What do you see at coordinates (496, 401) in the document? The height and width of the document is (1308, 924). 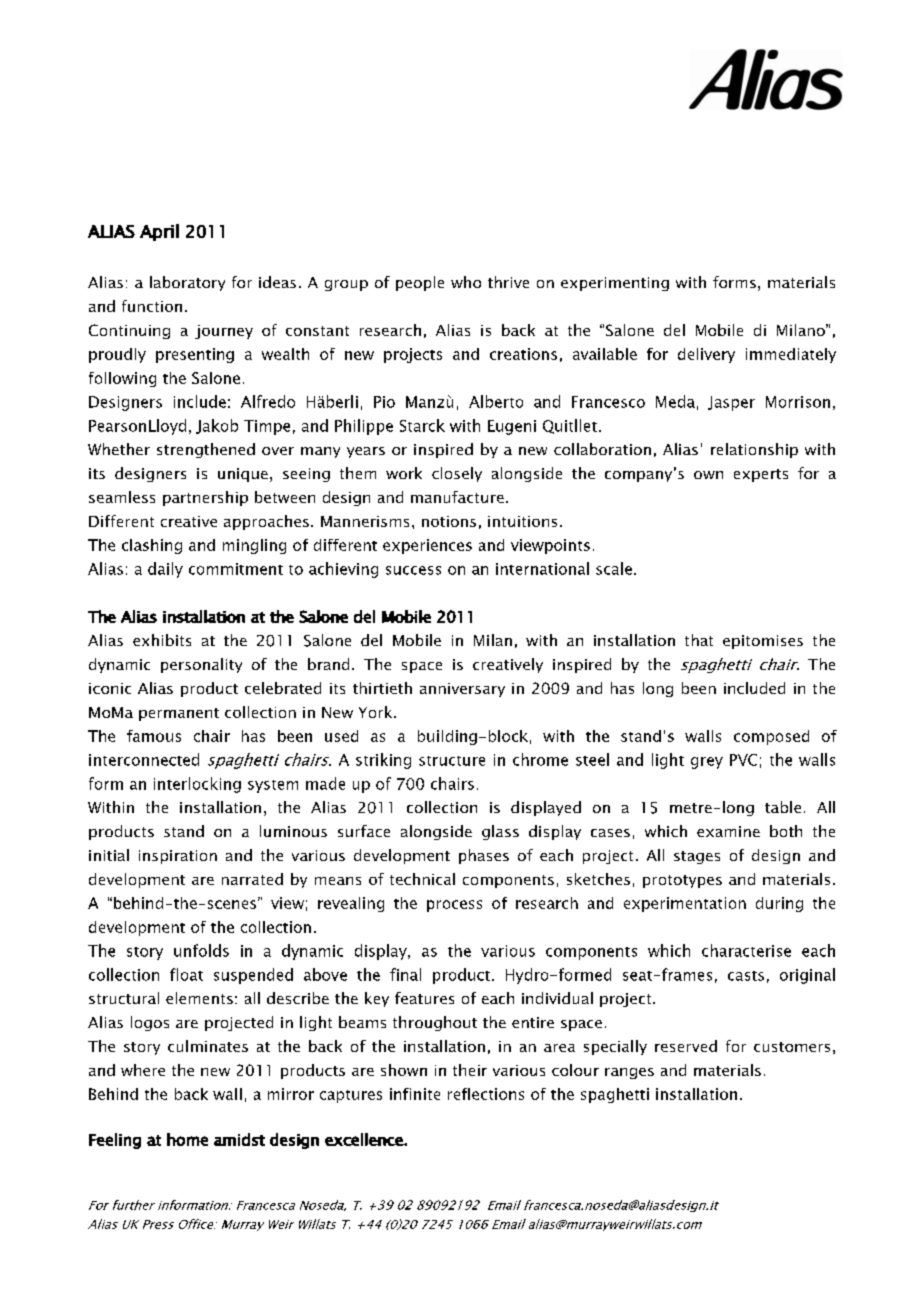 I see `Alberto` at bounding box center [496, 401].
